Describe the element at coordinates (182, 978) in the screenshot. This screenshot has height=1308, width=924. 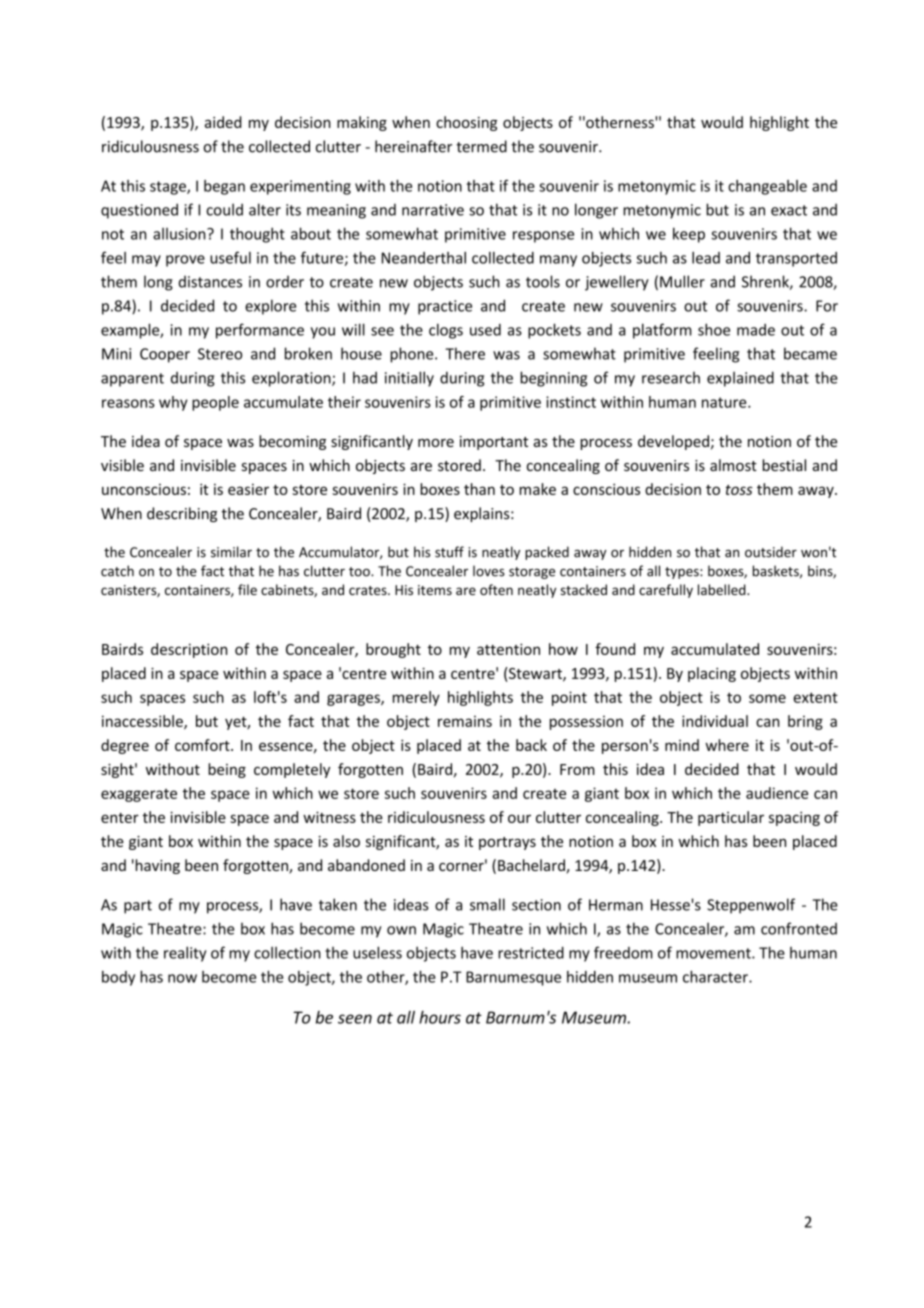
I see `now` at that location.
